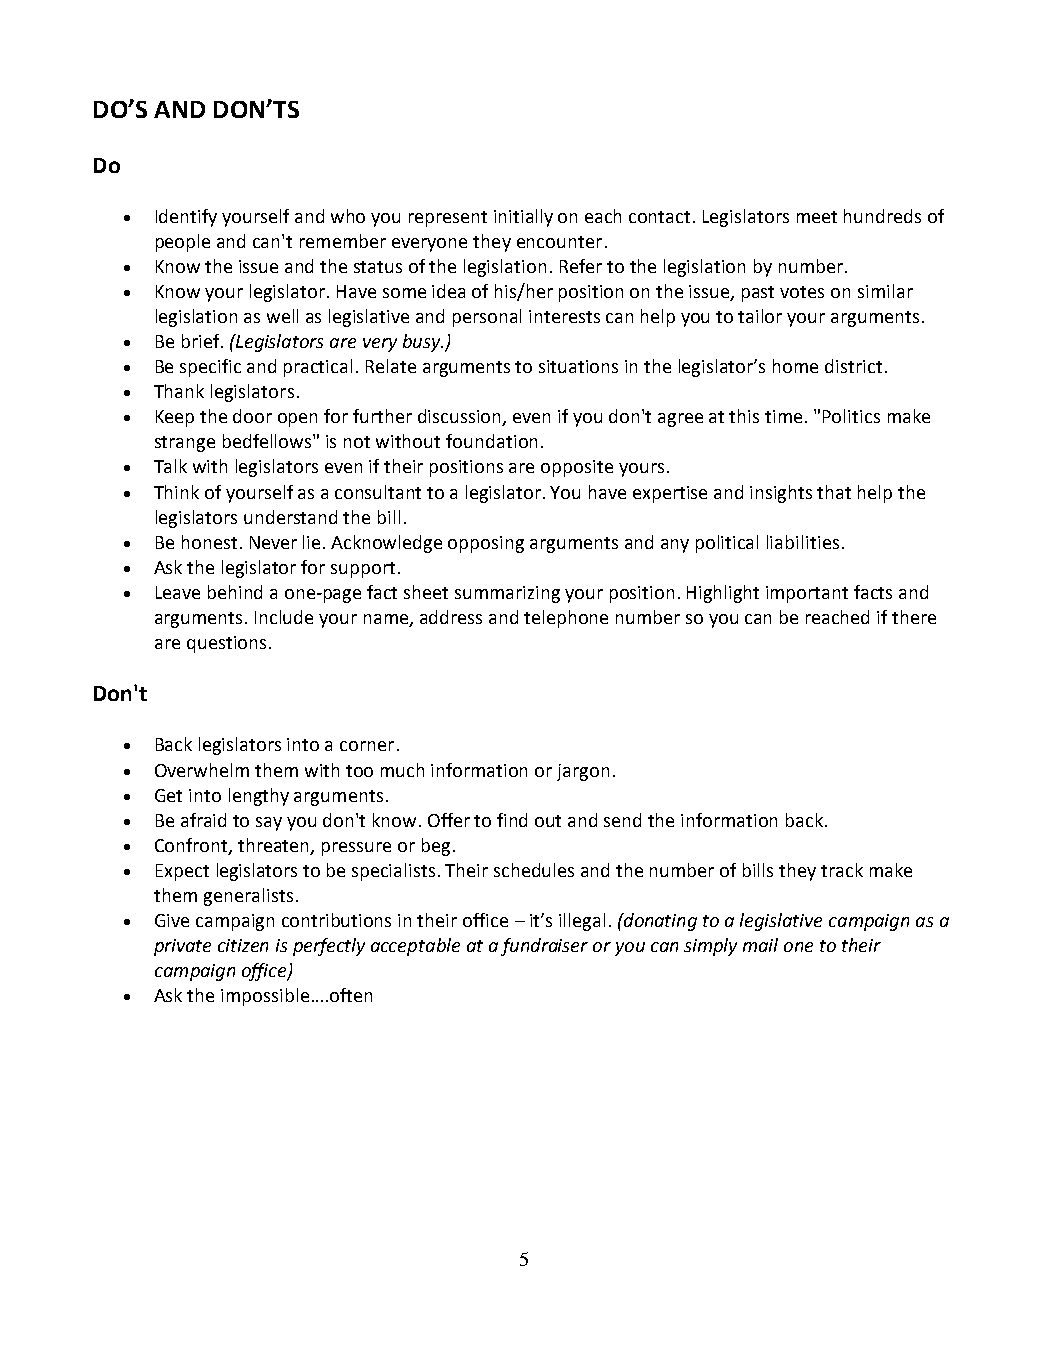 The image size is (1048, 1356). Describe the element at coordinates (235, 592) in the document. I see `behind` at that location.
